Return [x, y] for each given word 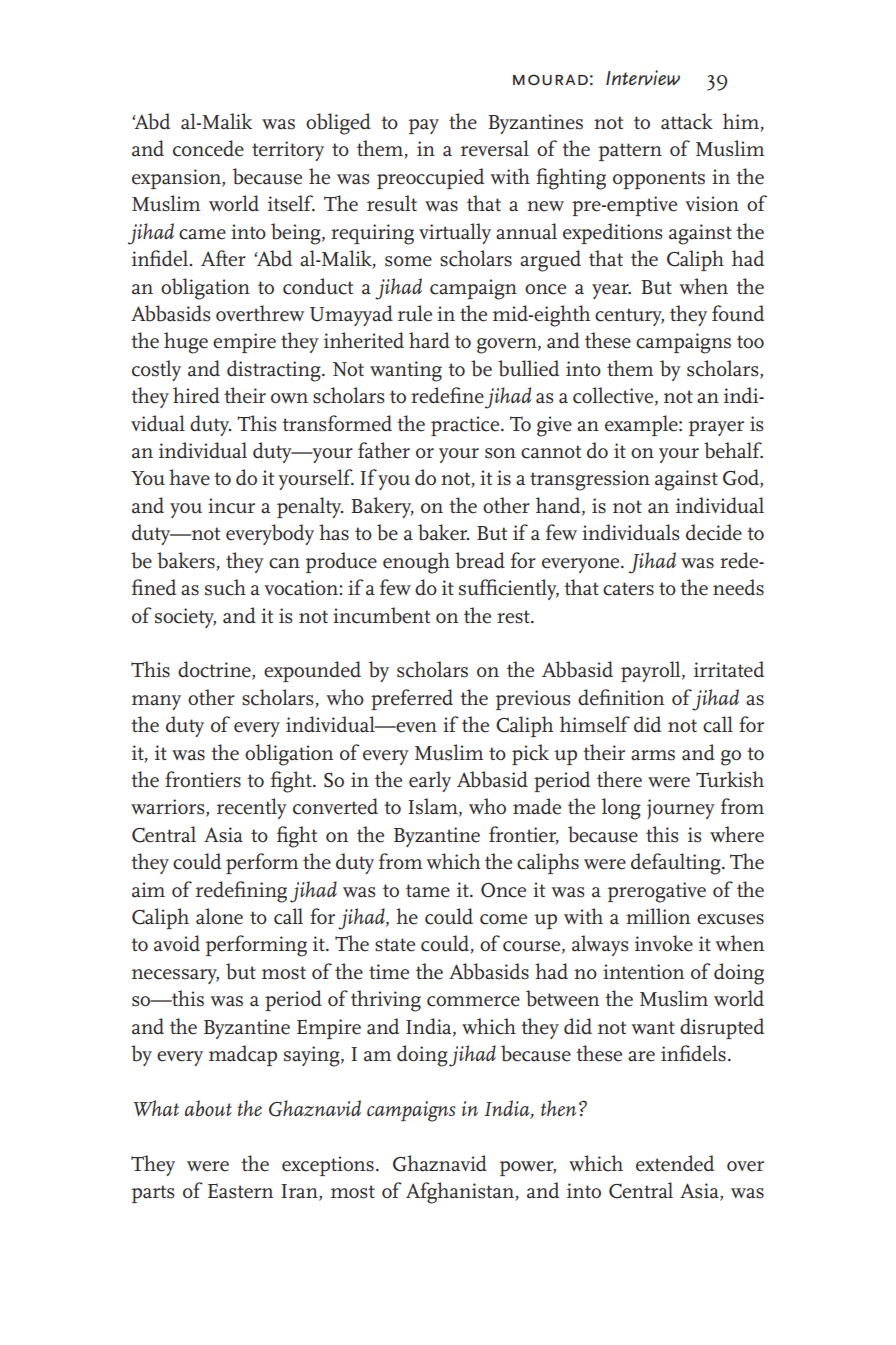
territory [288, 151]
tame [428, 891]
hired [196, 395]
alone [219, 916]
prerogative [656, 892]
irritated [729, 669]
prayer [716, 428]
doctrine [215, 670]
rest [514, 617]
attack [687, 121]
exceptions [328, 1166]
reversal [495, 148]
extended [675, 1163]
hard [429, 340]
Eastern [240, 1191]
